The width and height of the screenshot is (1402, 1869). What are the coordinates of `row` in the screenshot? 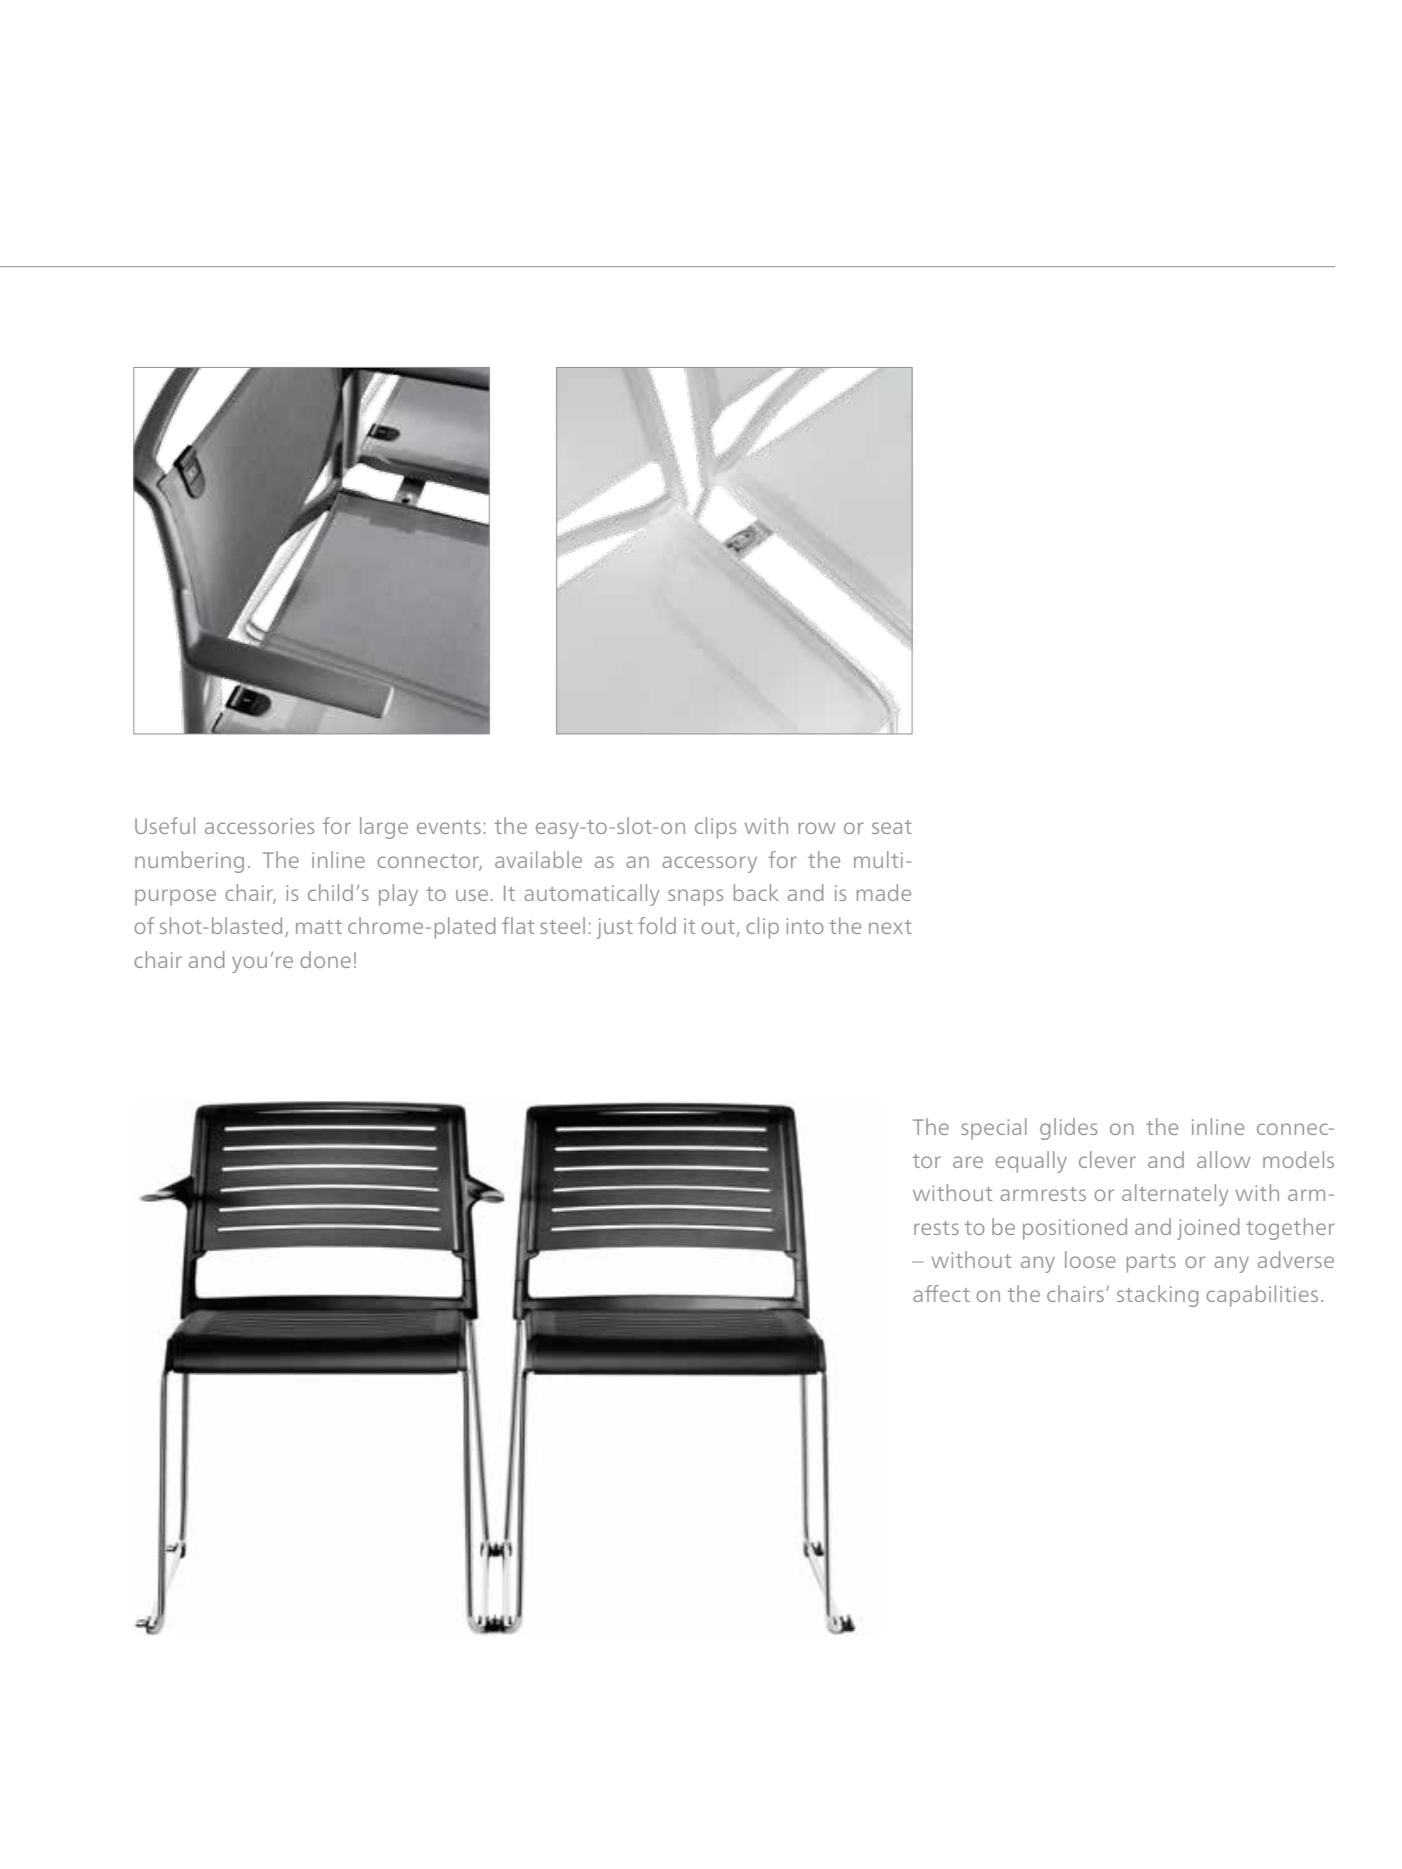 It's located at (817, 828).
